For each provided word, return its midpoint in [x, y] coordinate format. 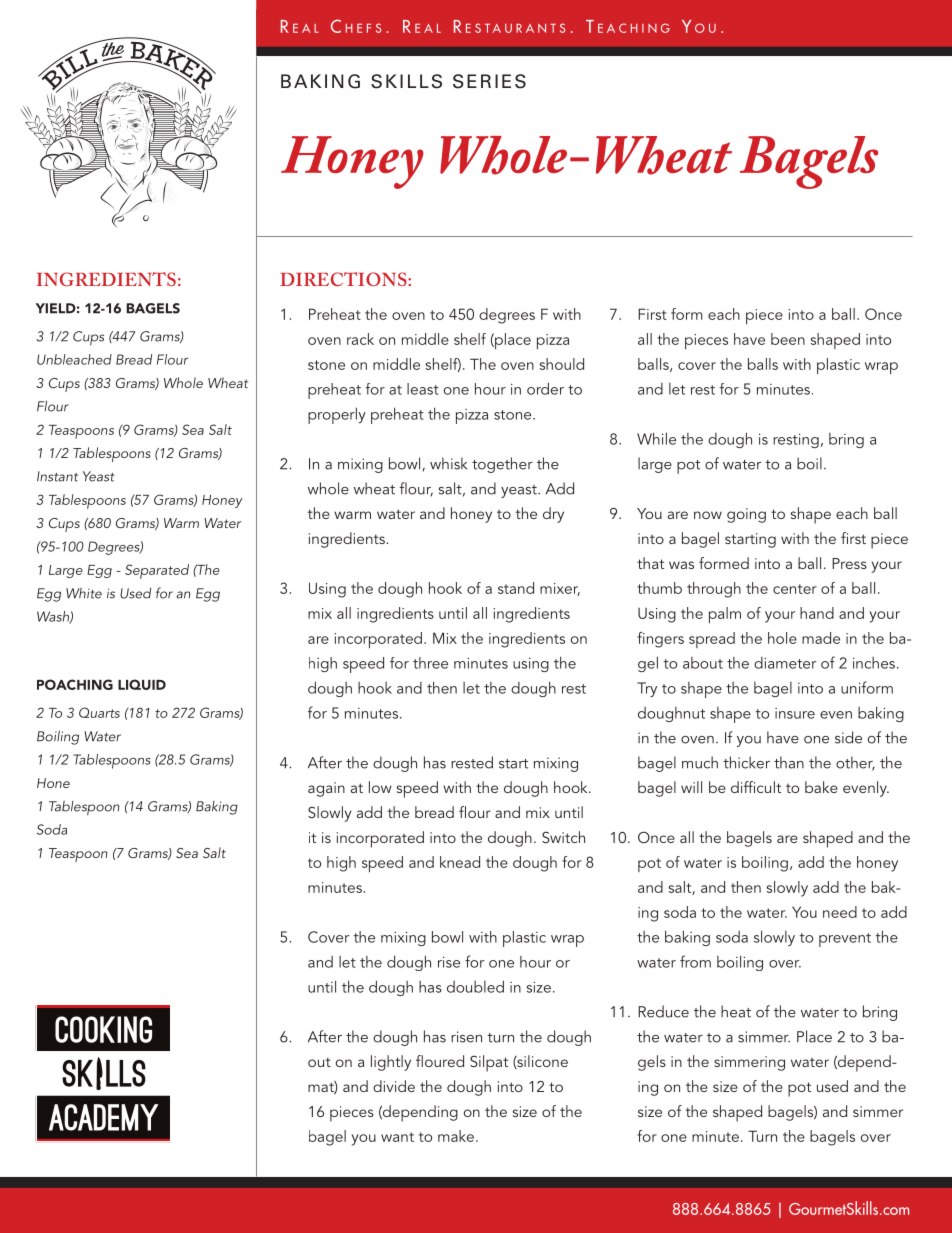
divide [394, 1086]
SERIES [489, 81]
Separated [157, 571]
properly [337, 415]
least [423, 389]
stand [516, 588]
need [840, 912]
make [456, 1136]
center [795, 589]
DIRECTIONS [344, 279]
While [656, 438]
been [788, 339]
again [326, 789]
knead [460, 862]
